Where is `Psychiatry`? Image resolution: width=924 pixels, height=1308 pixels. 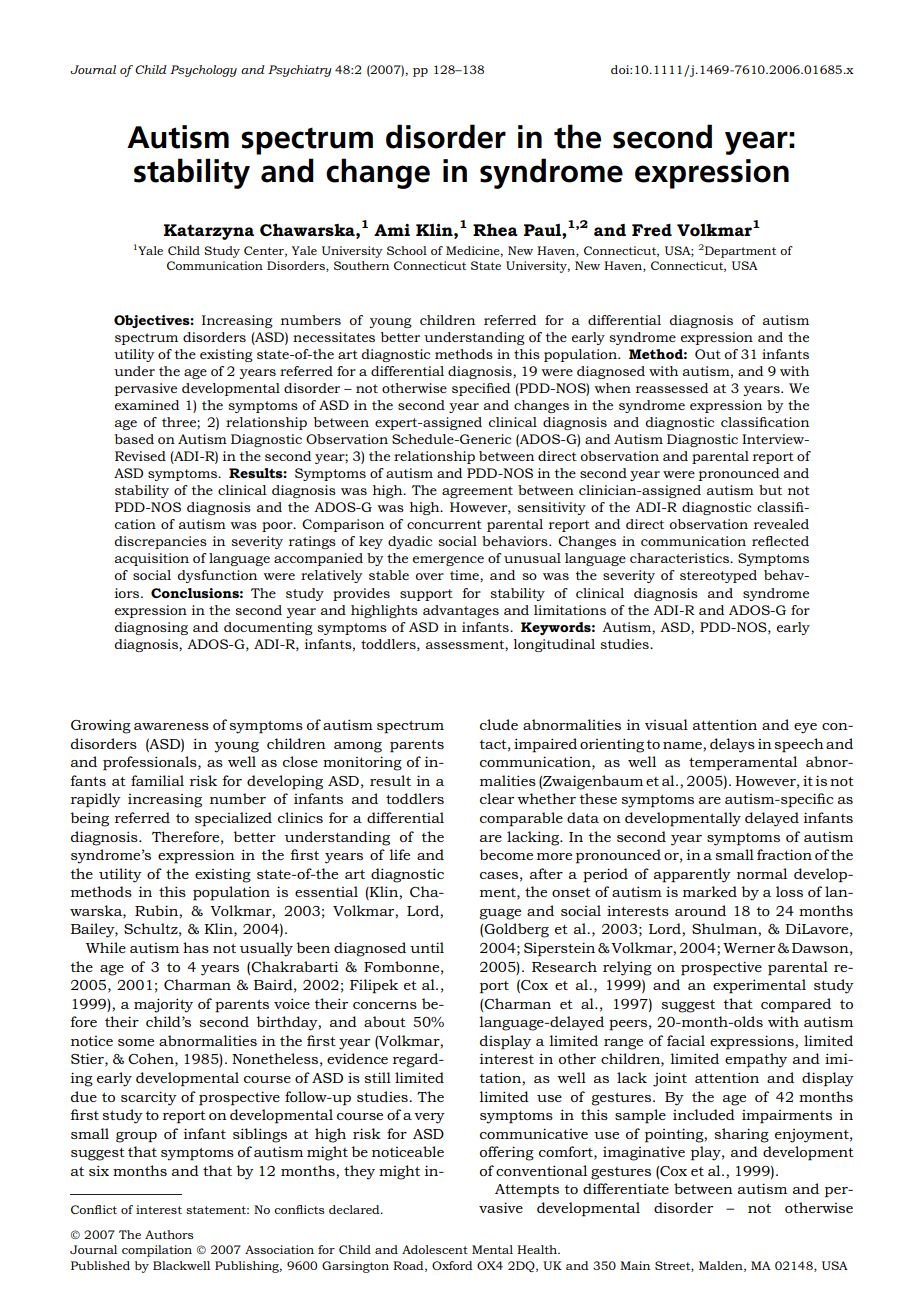
Psychiatry is located at coordinates (300, 71).
